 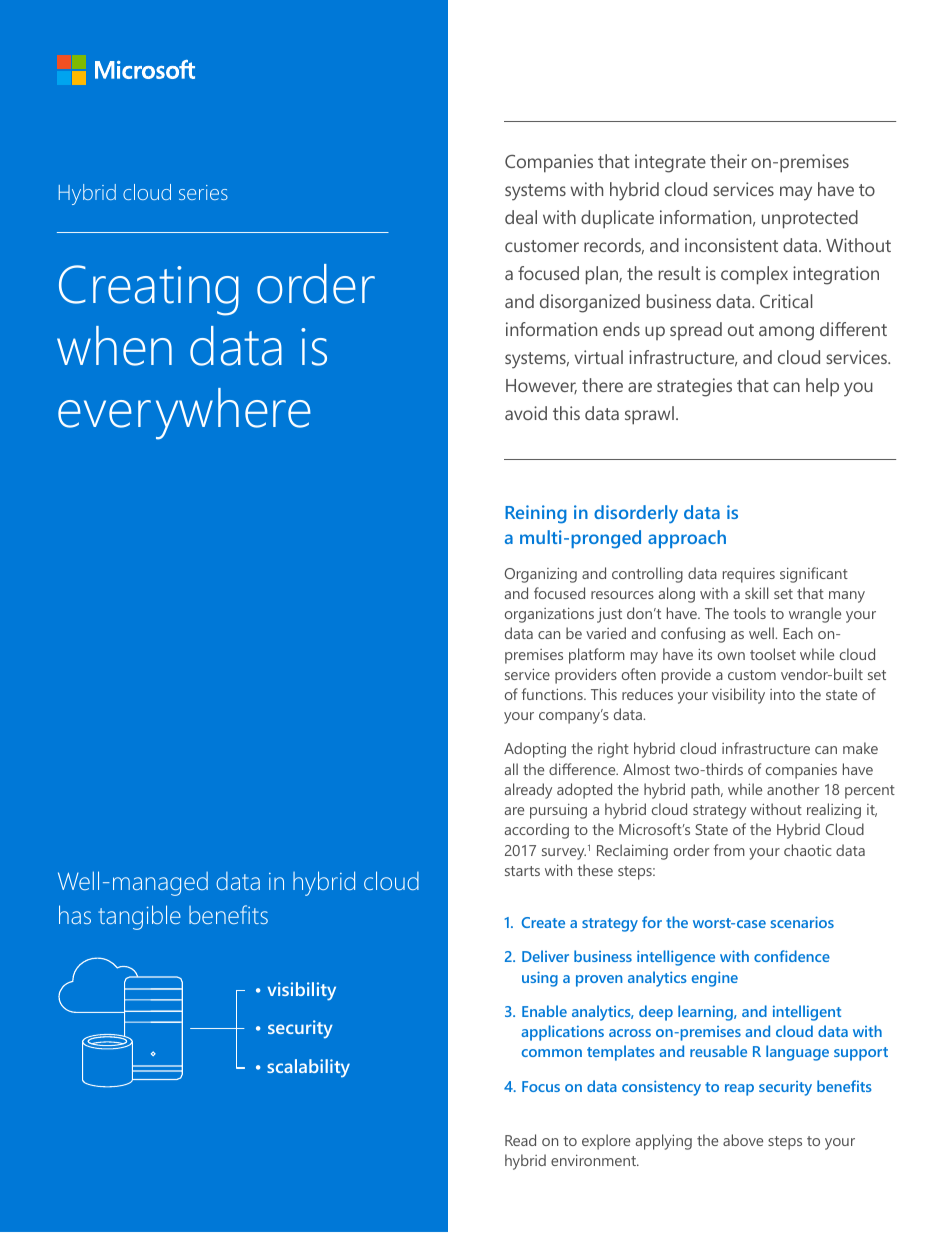 I want to click on tangible, so click(x=139, y=917).
